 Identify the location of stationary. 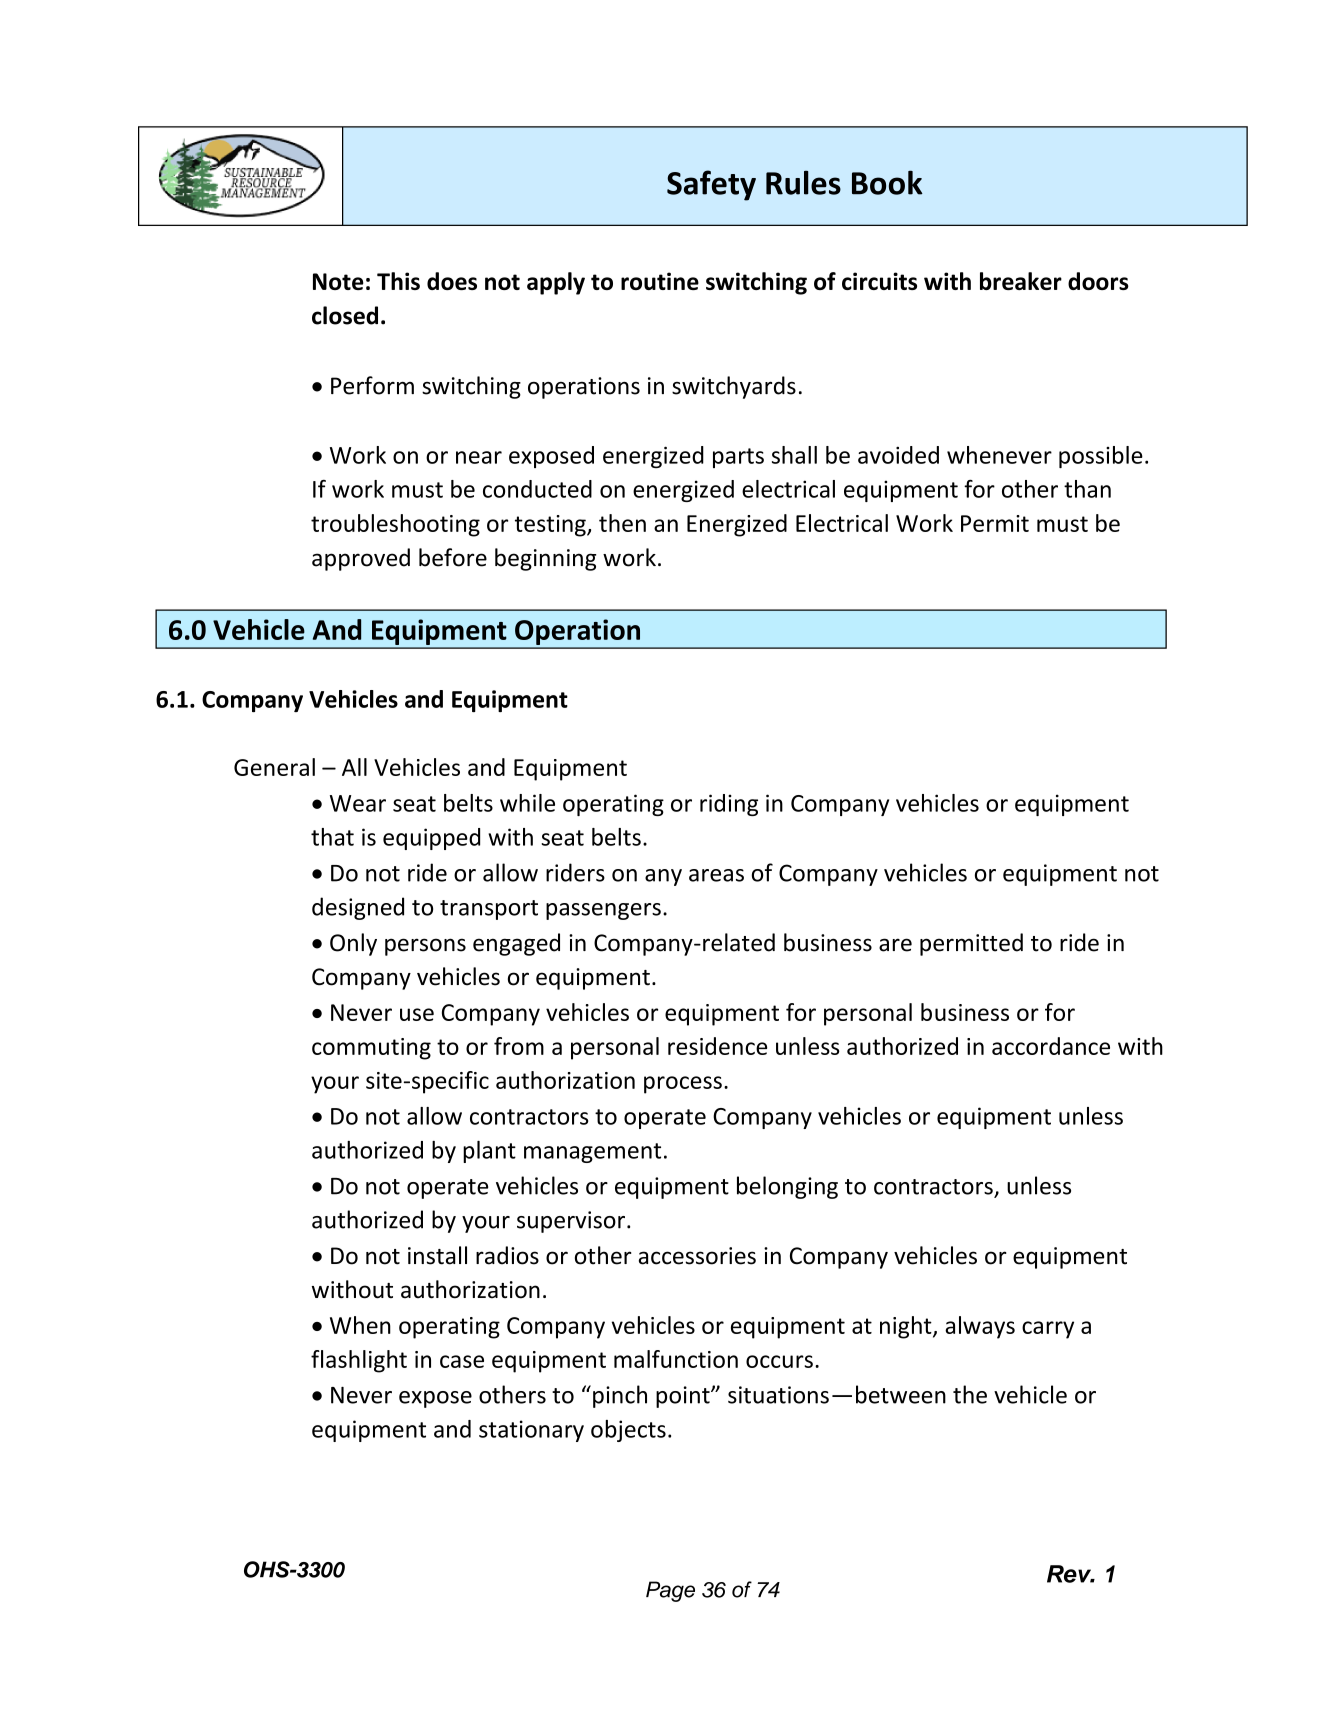
(531, 1431).
